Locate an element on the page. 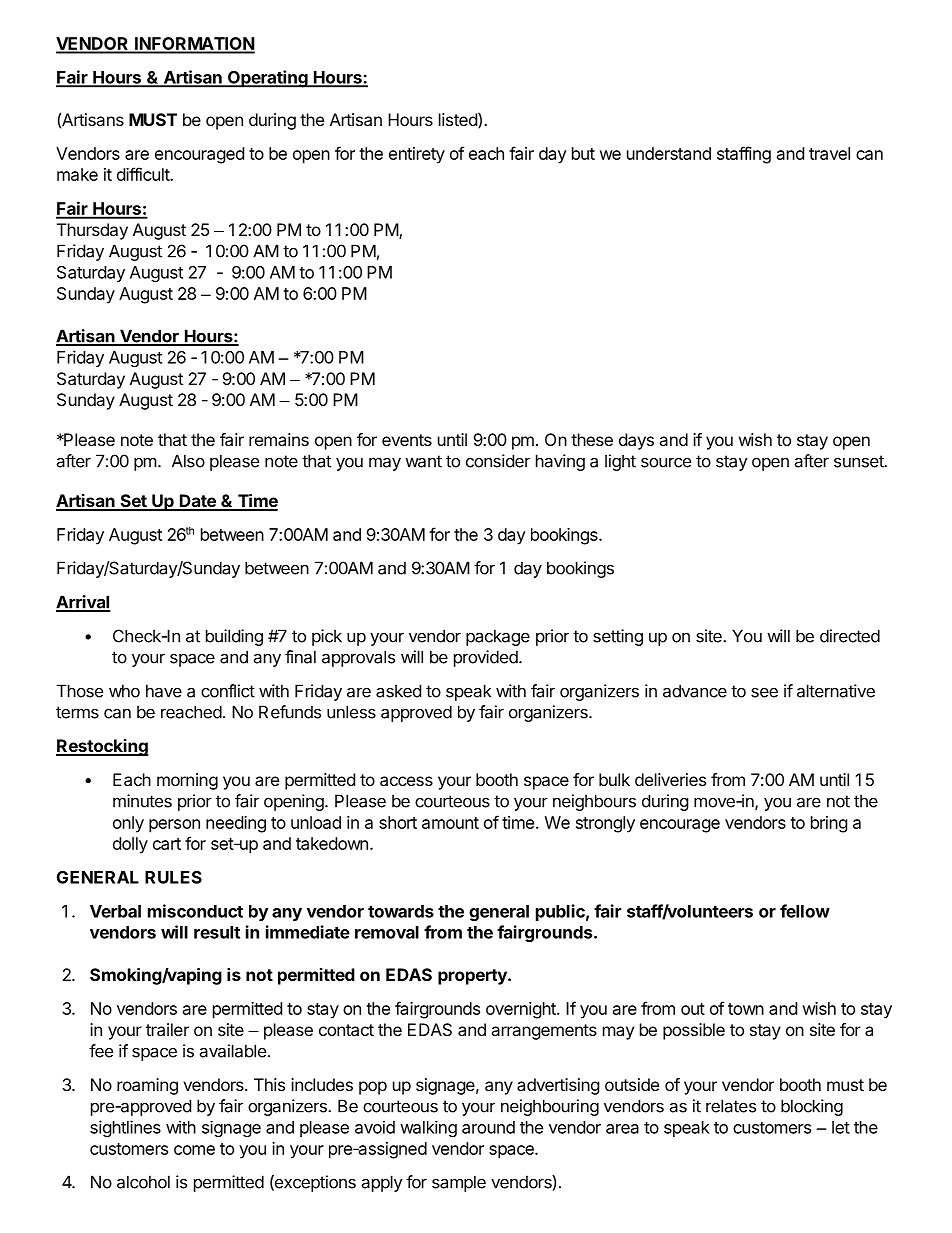  see is located at coordinates (764, 692).
